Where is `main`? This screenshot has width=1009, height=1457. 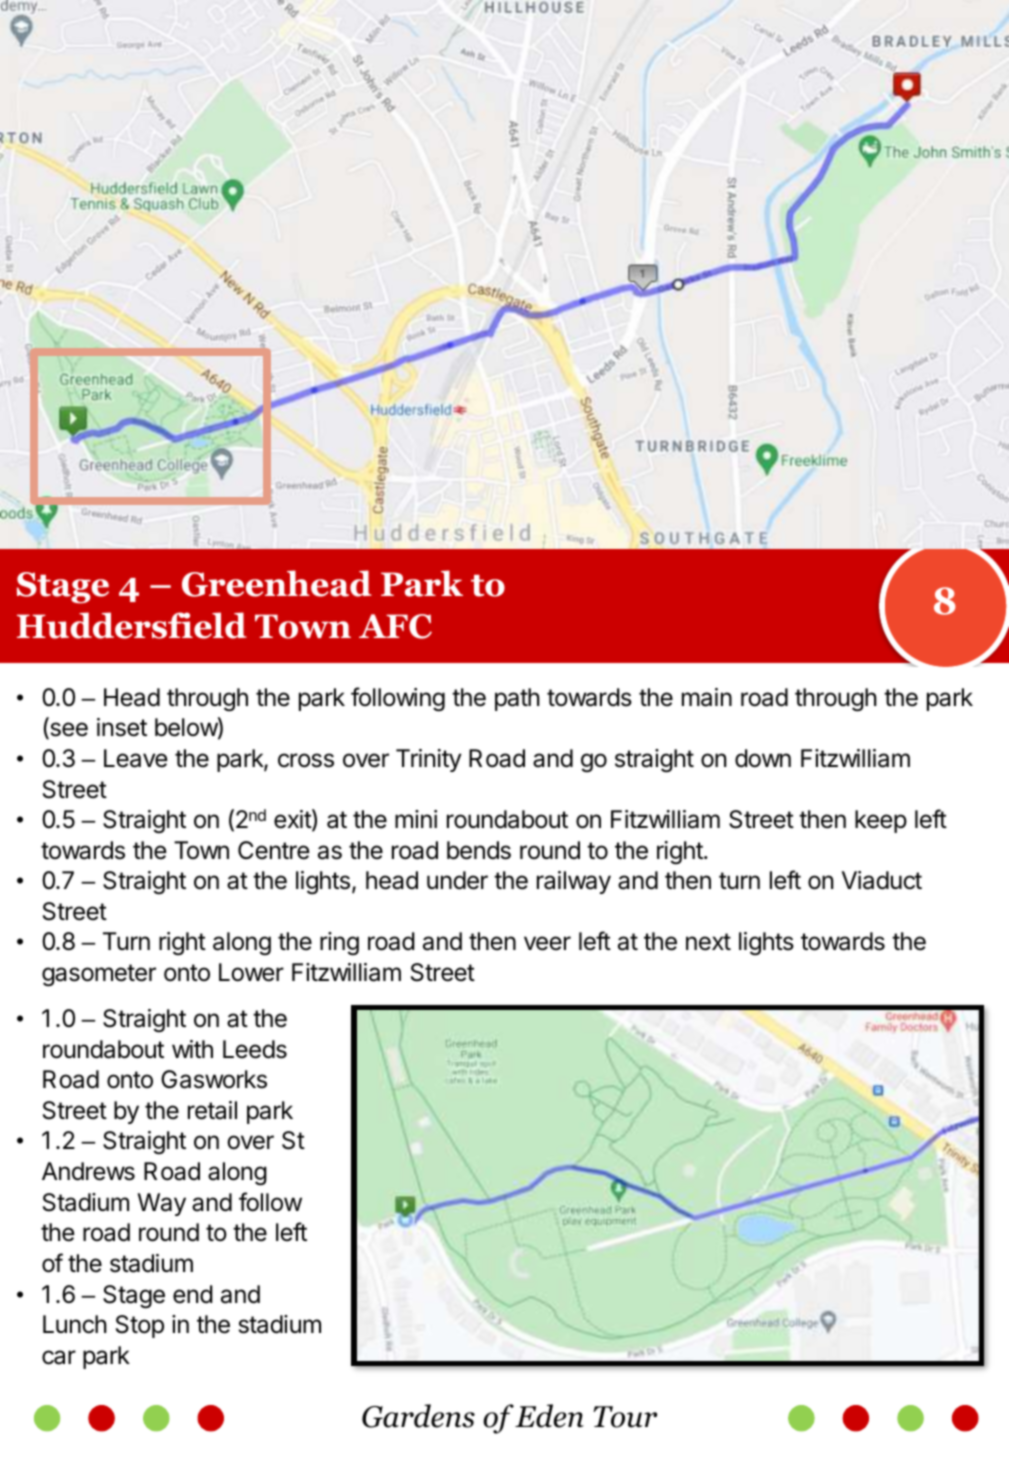 main is located at coordinates (707, 697).
